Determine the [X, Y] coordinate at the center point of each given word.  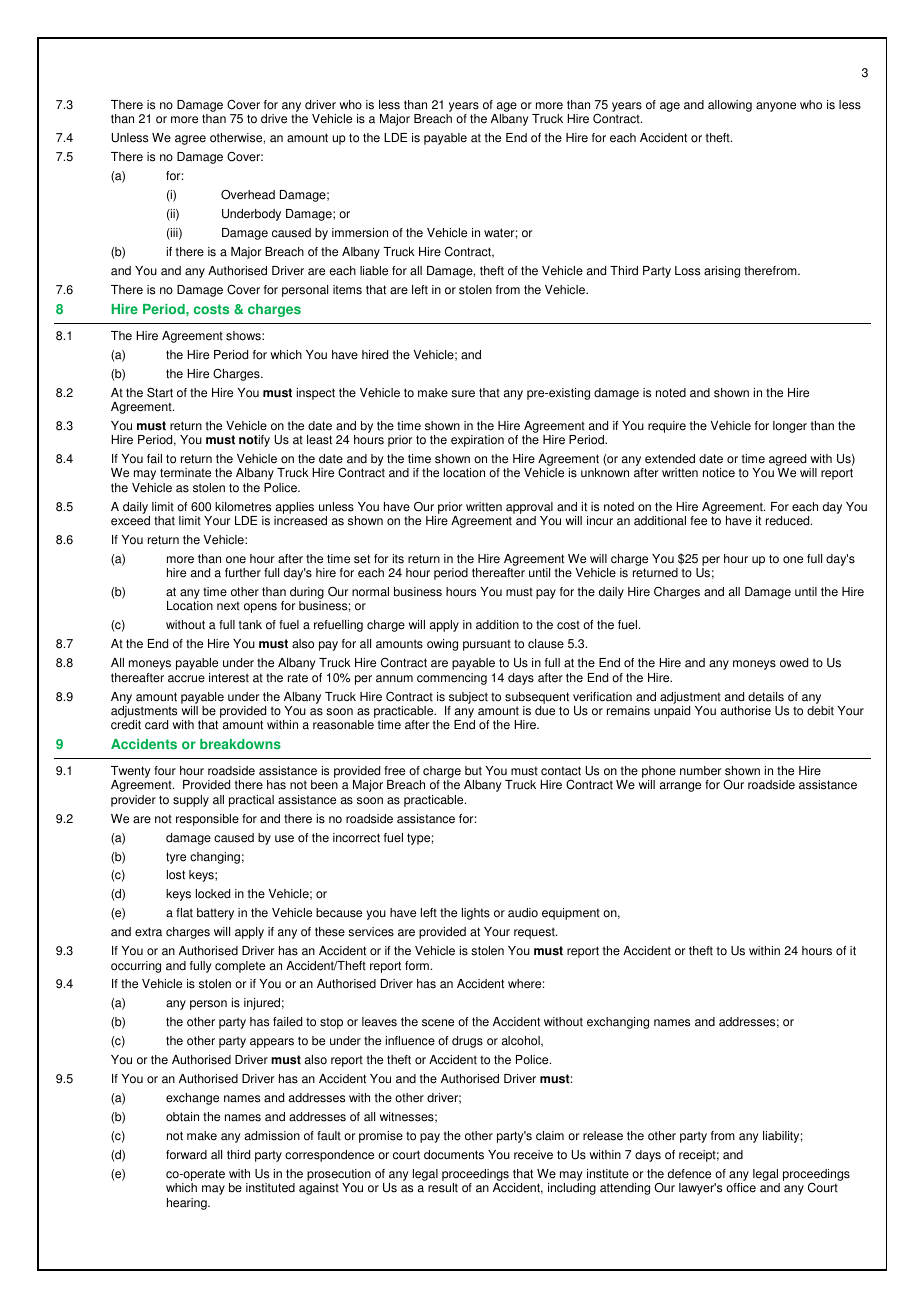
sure [463, 394]
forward [186, 1155]
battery [215, 914]
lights [476, 914]
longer [790, 427]
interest [229, 678]
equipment [571, 914]
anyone [776, 107]
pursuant [487, 645]
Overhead [248, 195]
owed [794, 663]
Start [160, 392]
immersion [360, 233]
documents [454, 1155]
